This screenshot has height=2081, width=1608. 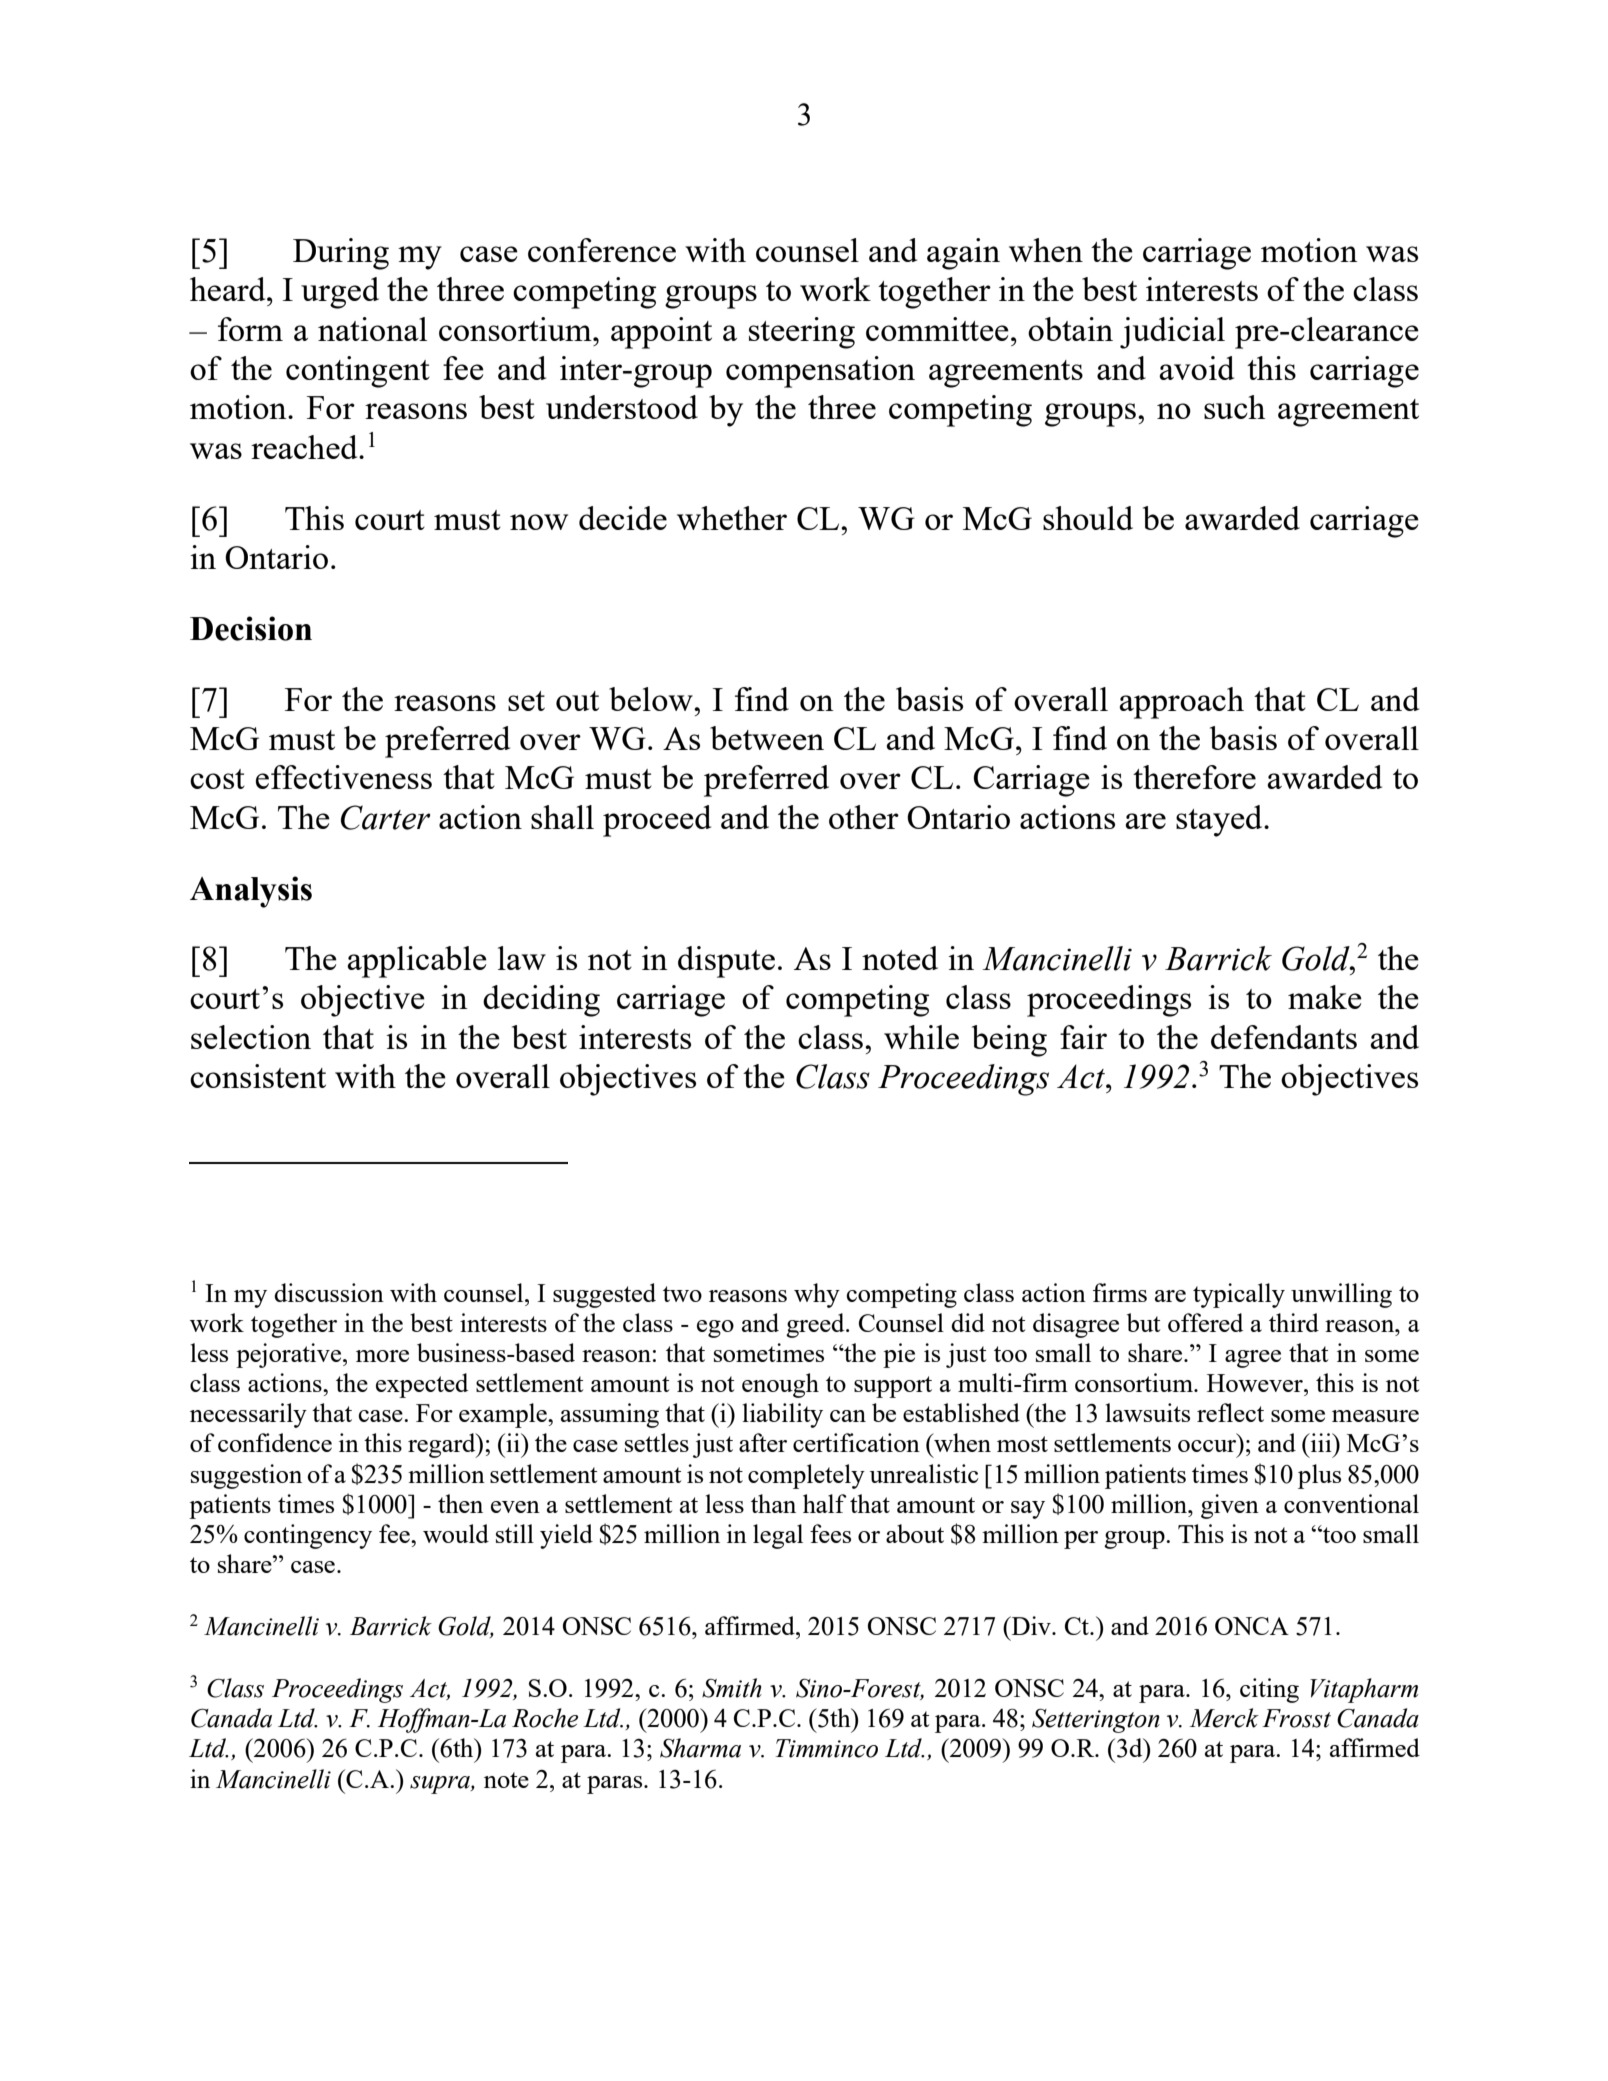 I want to click on therefore, so click(x=1194, y=777).
